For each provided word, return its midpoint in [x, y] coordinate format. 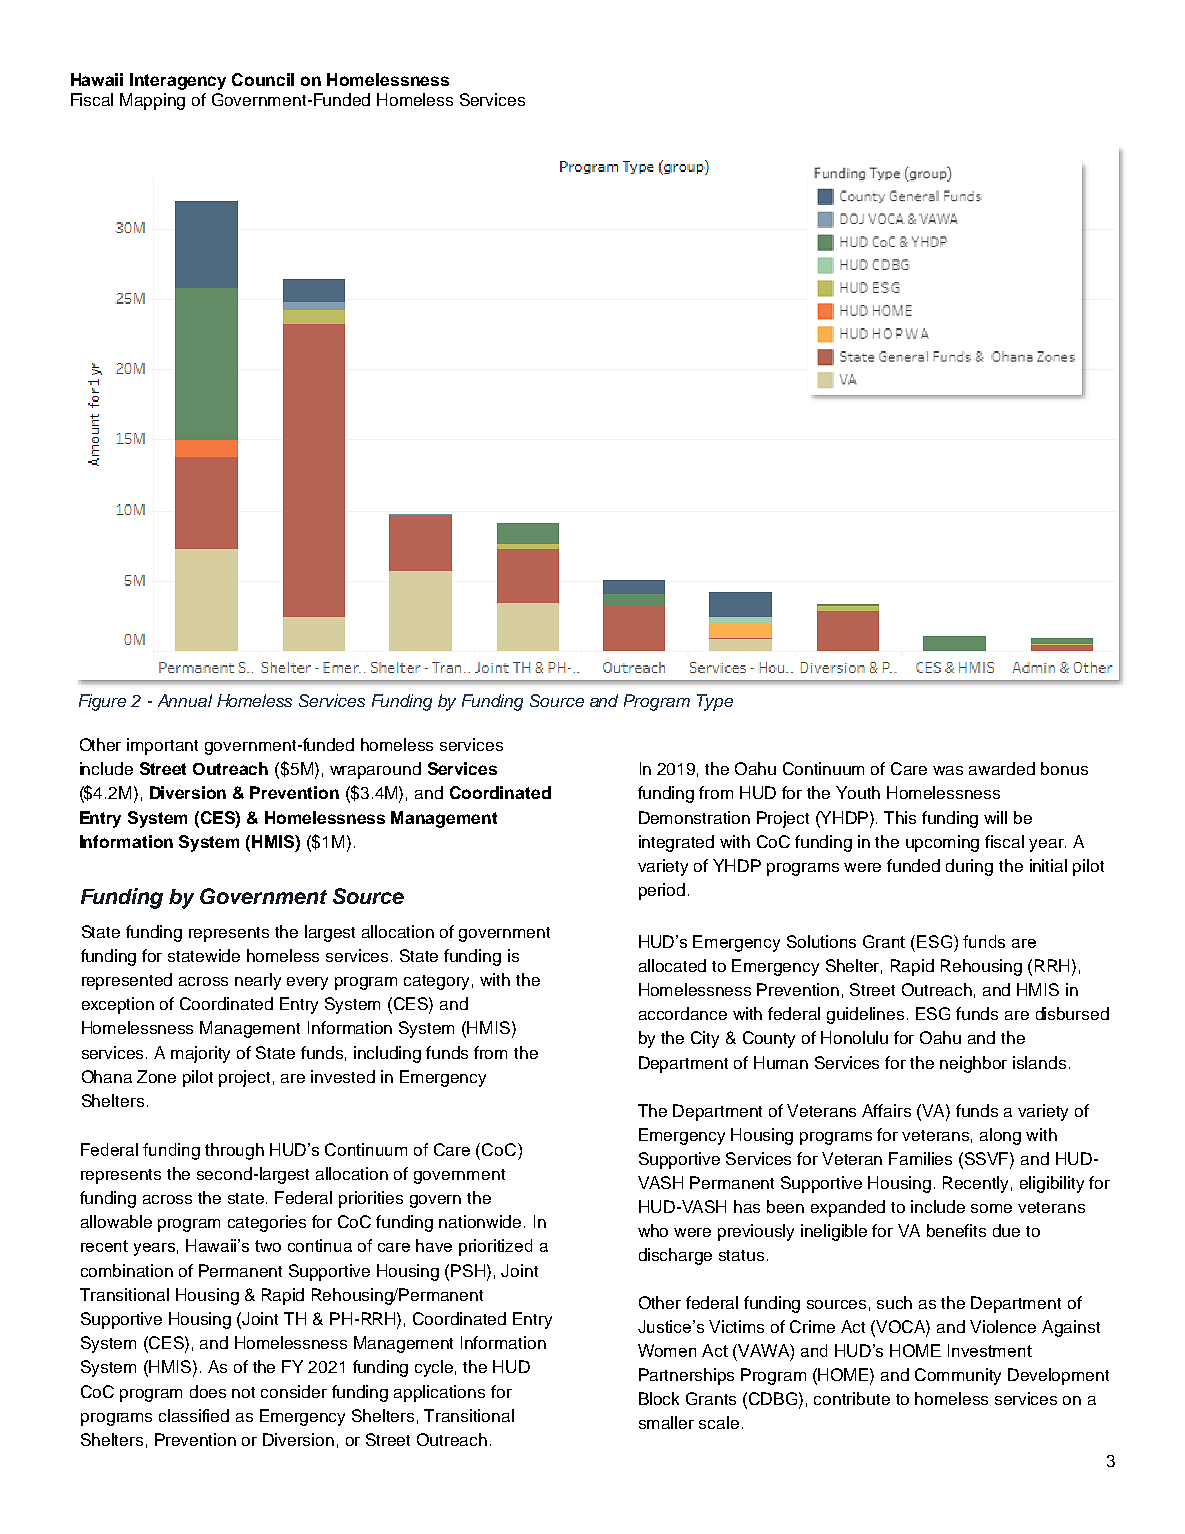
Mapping [152, 101]
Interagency [178, 81]
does [208, 1391]
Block [659, 1398]
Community [958, 1376]
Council [263, 79]
